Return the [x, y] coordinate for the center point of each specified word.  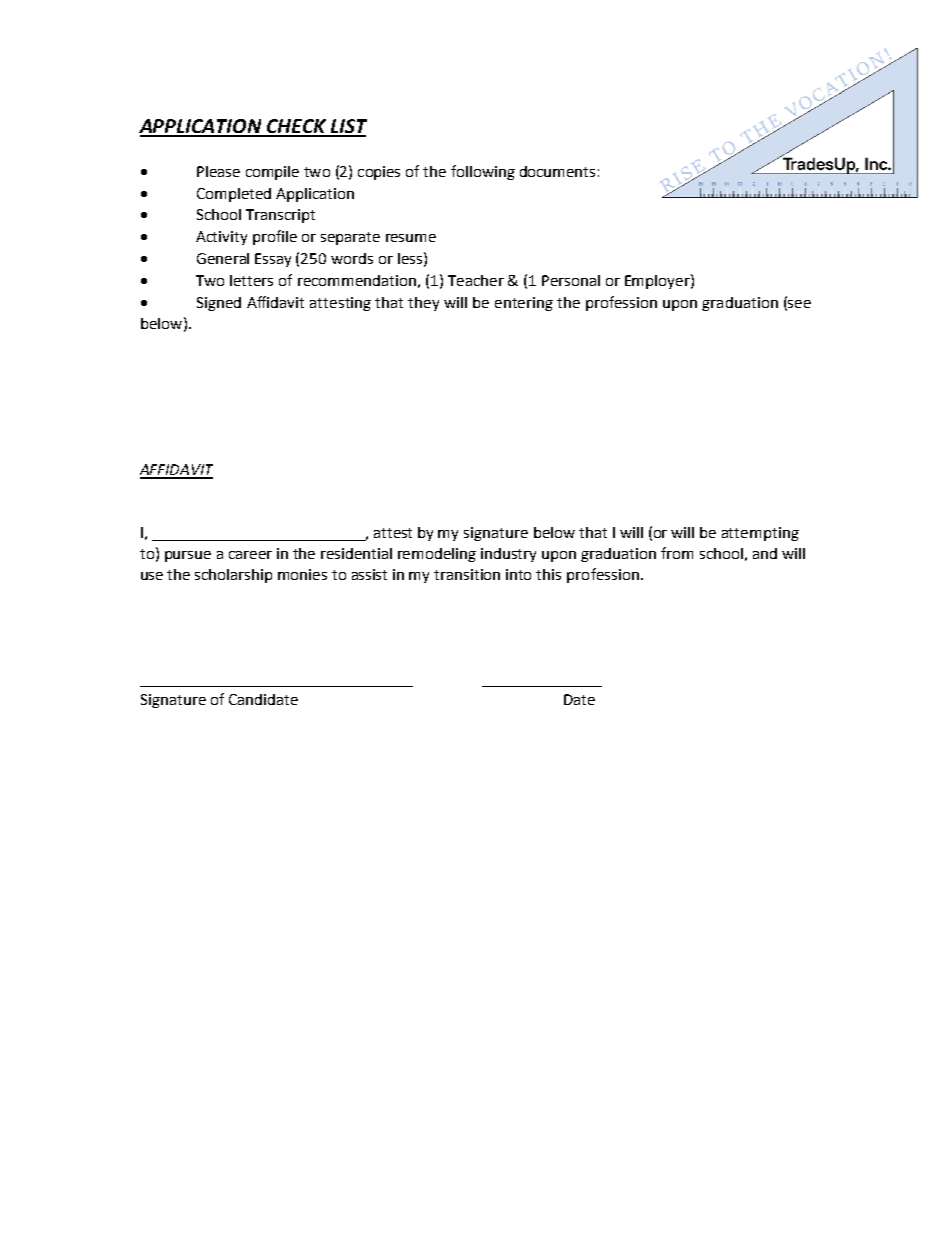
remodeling [437, 555]
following [483, 172]
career [250, 555]
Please [218, 171]
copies [379, 173]
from [677, 553]
